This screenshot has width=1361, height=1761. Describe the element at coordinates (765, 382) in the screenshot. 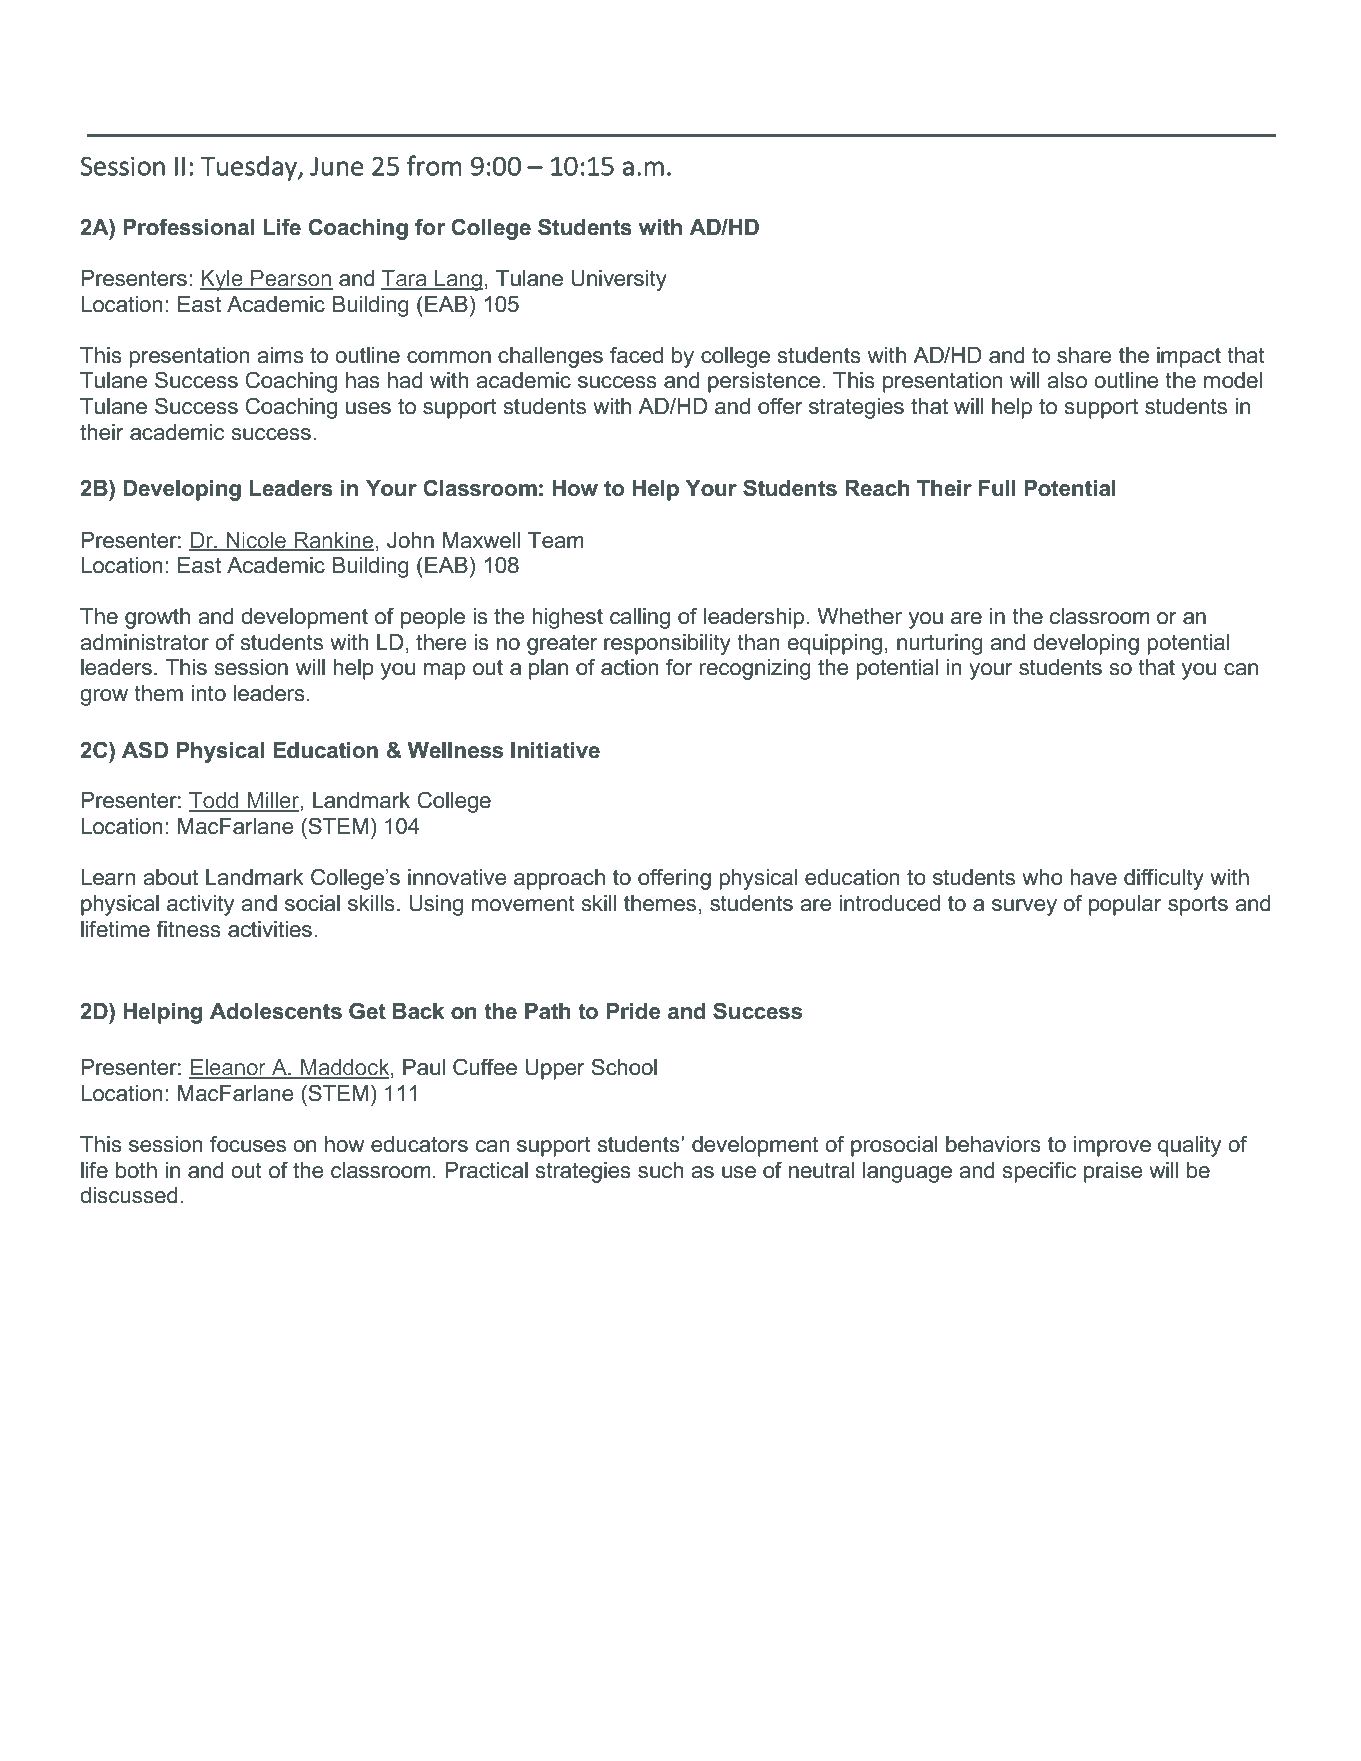

I see `persistence` at that location.
